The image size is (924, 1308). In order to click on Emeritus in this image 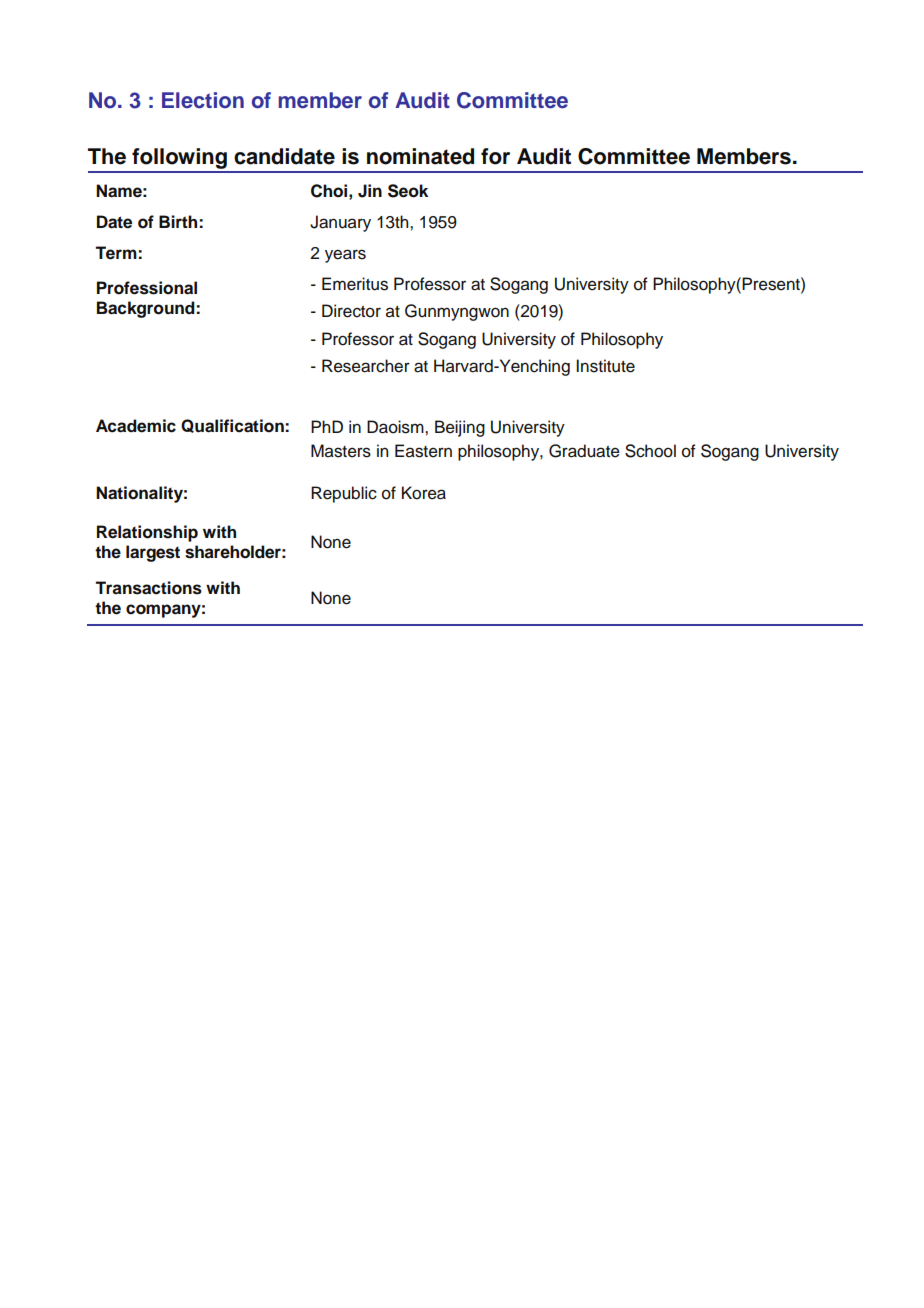, I will do `click(355, 284)`.
